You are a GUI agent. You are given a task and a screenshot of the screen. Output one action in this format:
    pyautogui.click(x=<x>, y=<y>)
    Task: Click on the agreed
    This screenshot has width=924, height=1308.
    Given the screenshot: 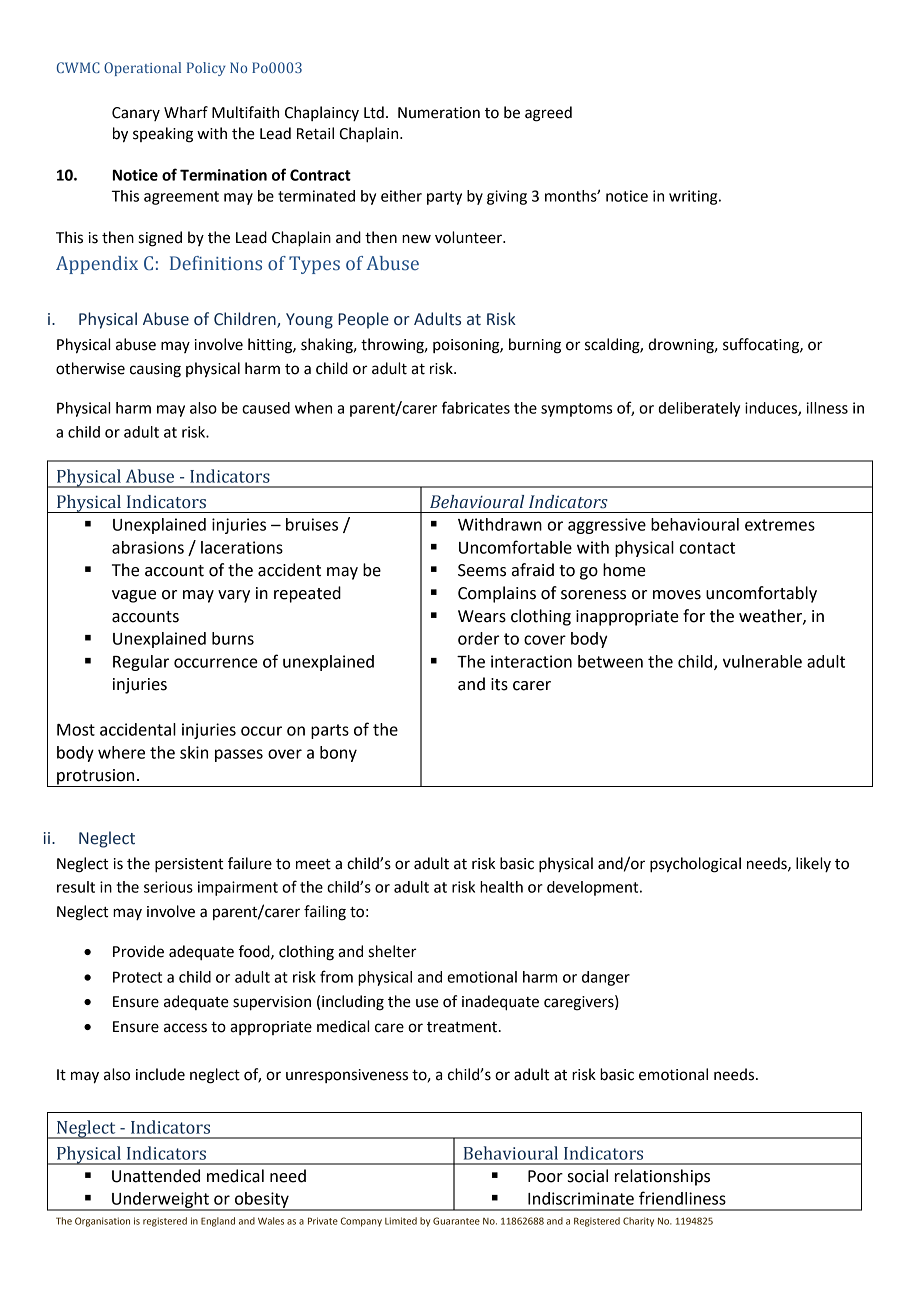 What is the action you would take?
    pyautogui.click(x=548, y=114)
